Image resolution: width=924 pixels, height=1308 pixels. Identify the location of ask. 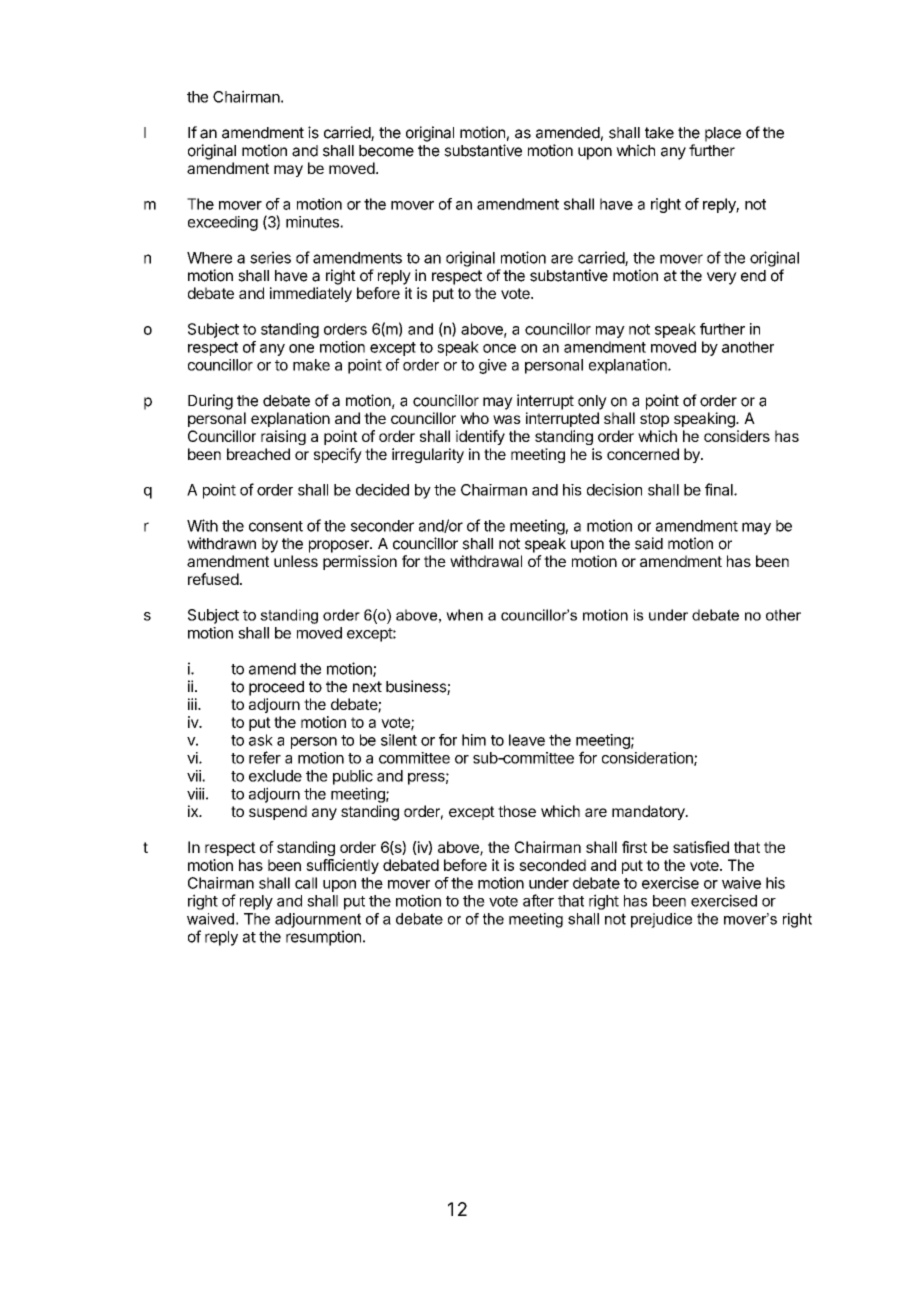
(261, 740).
